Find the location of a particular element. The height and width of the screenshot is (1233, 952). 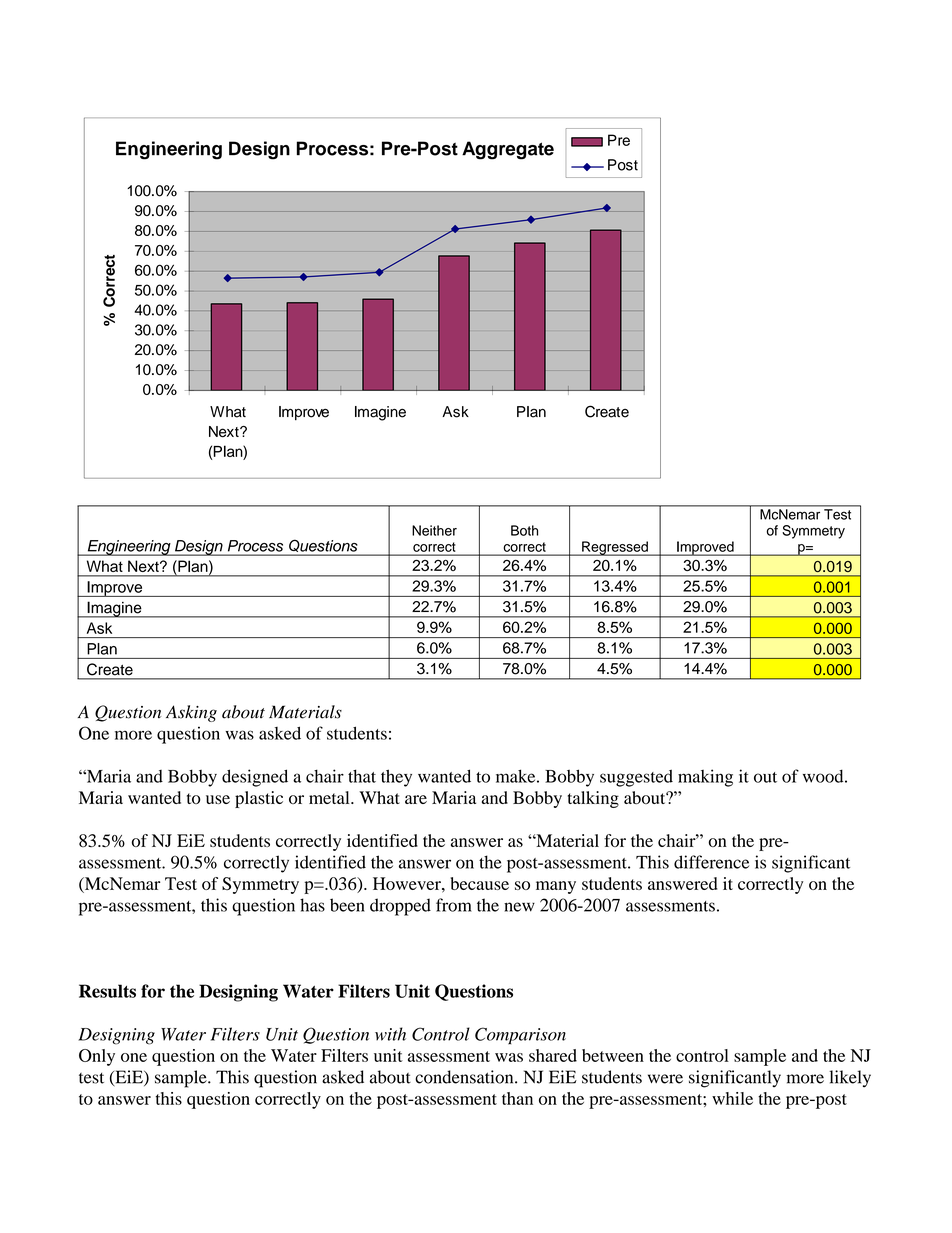

Neither is located at coordinates (434, 530).
